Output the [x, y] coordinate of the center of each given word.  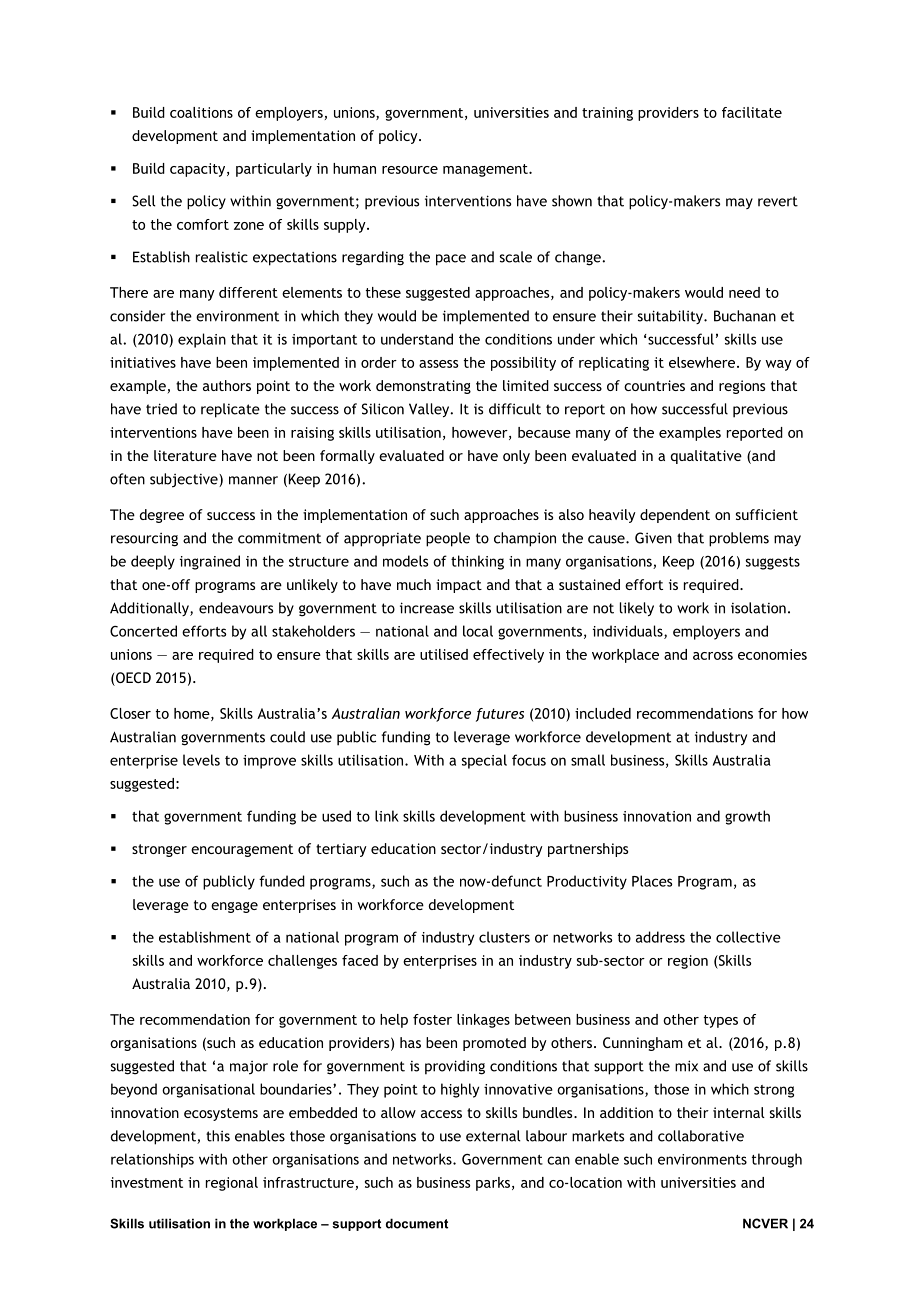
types [721, 1021]
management [486, 170]
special [484, 761]
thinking [477, 562]
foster [432, 1019]
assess [438, 364]
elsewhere [703, 362]
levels [201, 760]
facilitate [752, 112]
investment [147, 1182]
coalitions [201, 112]
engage [234, 907]
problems [739, 539]
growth [747, 817]
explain [202, 340]
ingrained [210, 562]
